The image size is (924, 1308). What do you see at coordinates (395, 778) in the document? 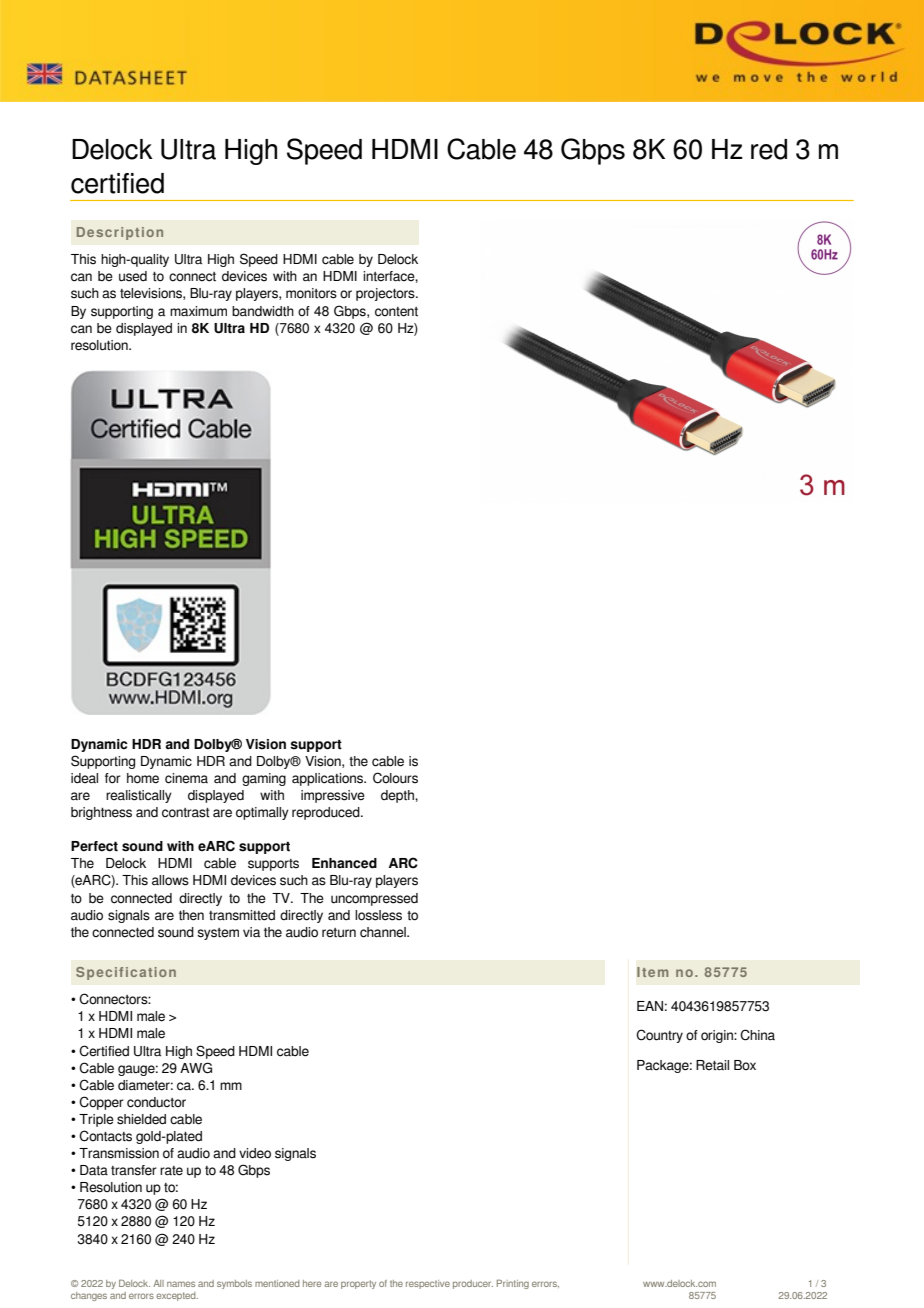
I see `Colours` at bounding box center [395, 778].
